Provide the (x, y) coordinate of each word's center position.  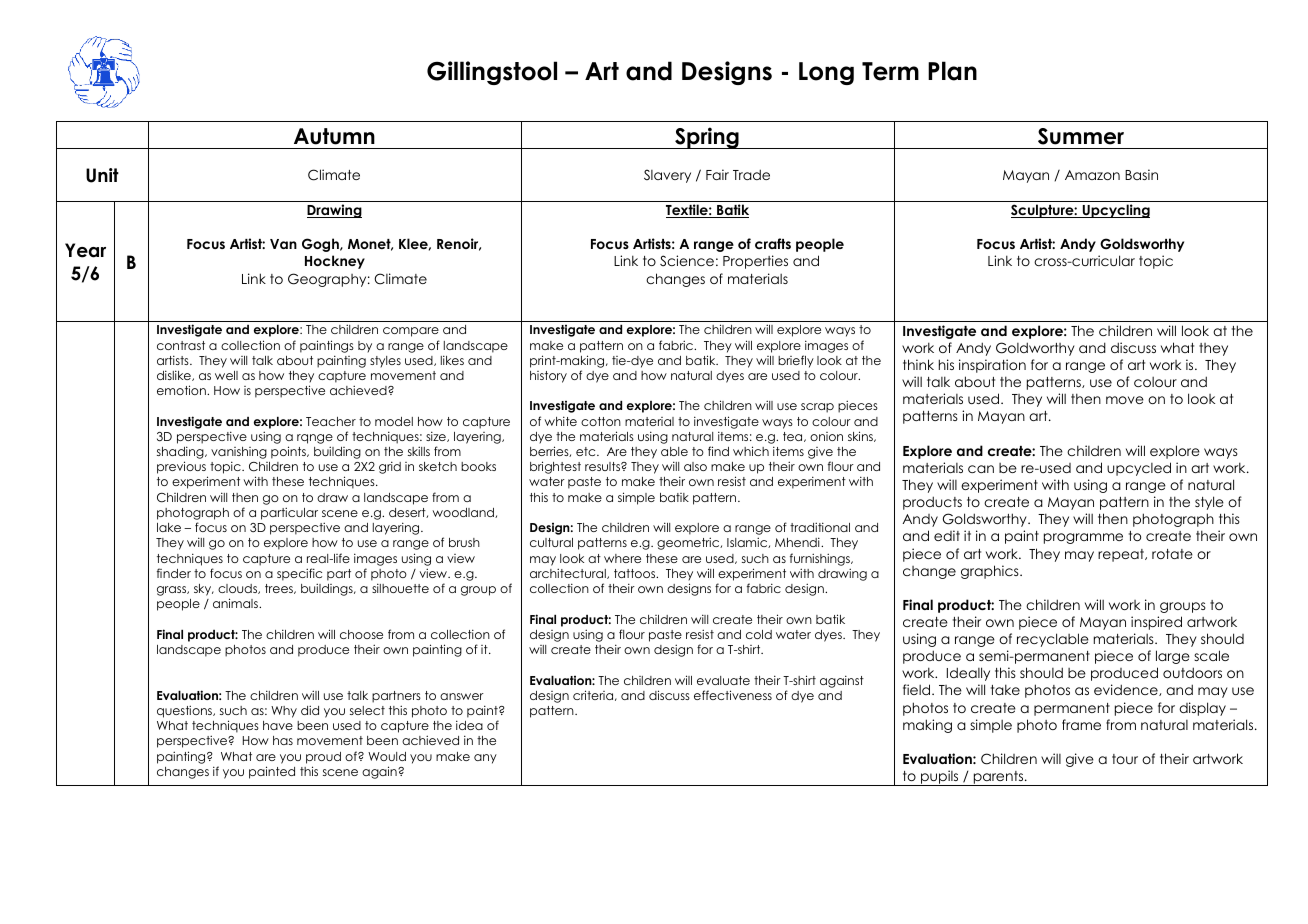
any (485, 759)
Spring (707, 138)
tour (1125, 759)
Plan (952, 71)
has (283, 740)
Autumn (334, 136)
